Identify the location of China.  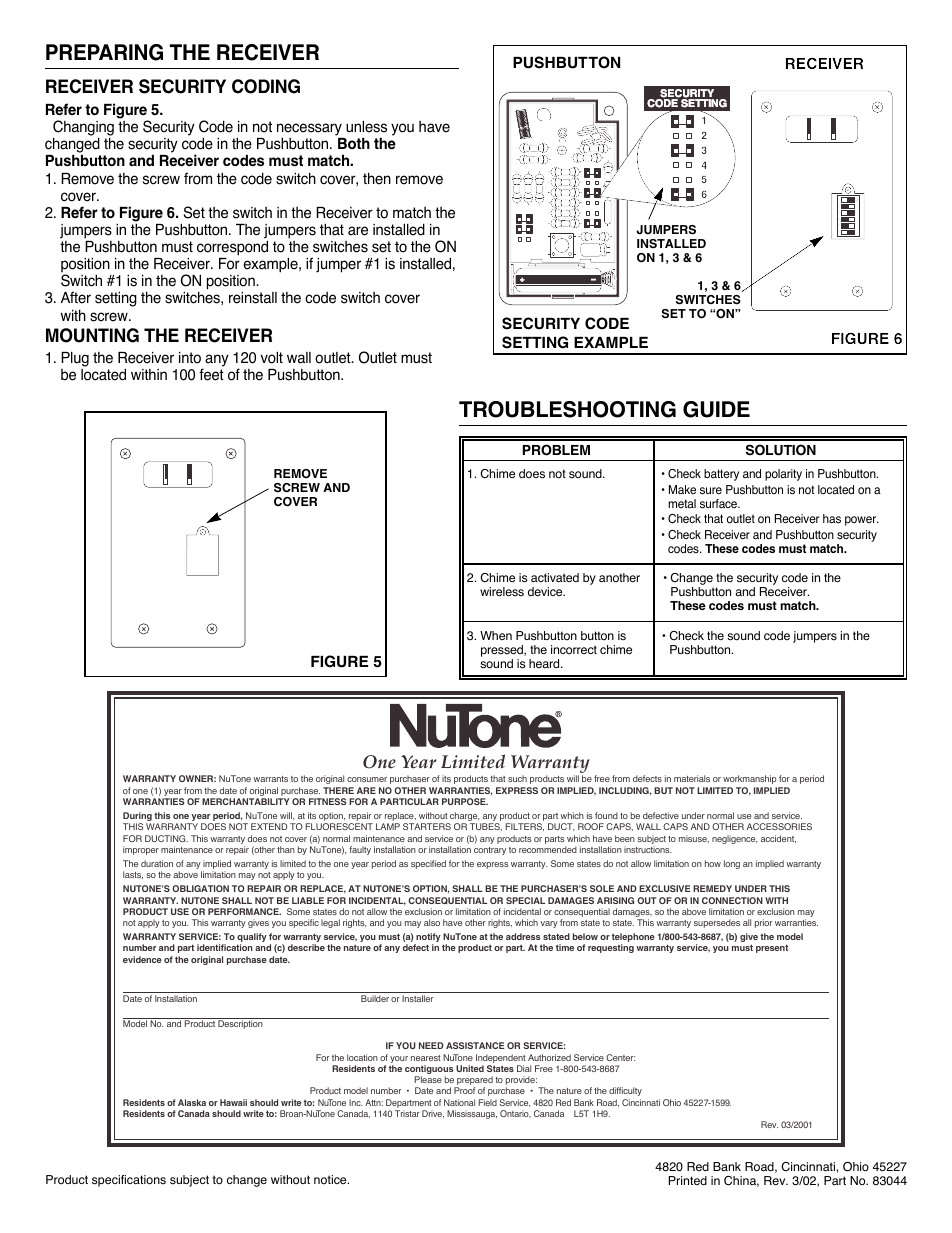
(741, 1181).
